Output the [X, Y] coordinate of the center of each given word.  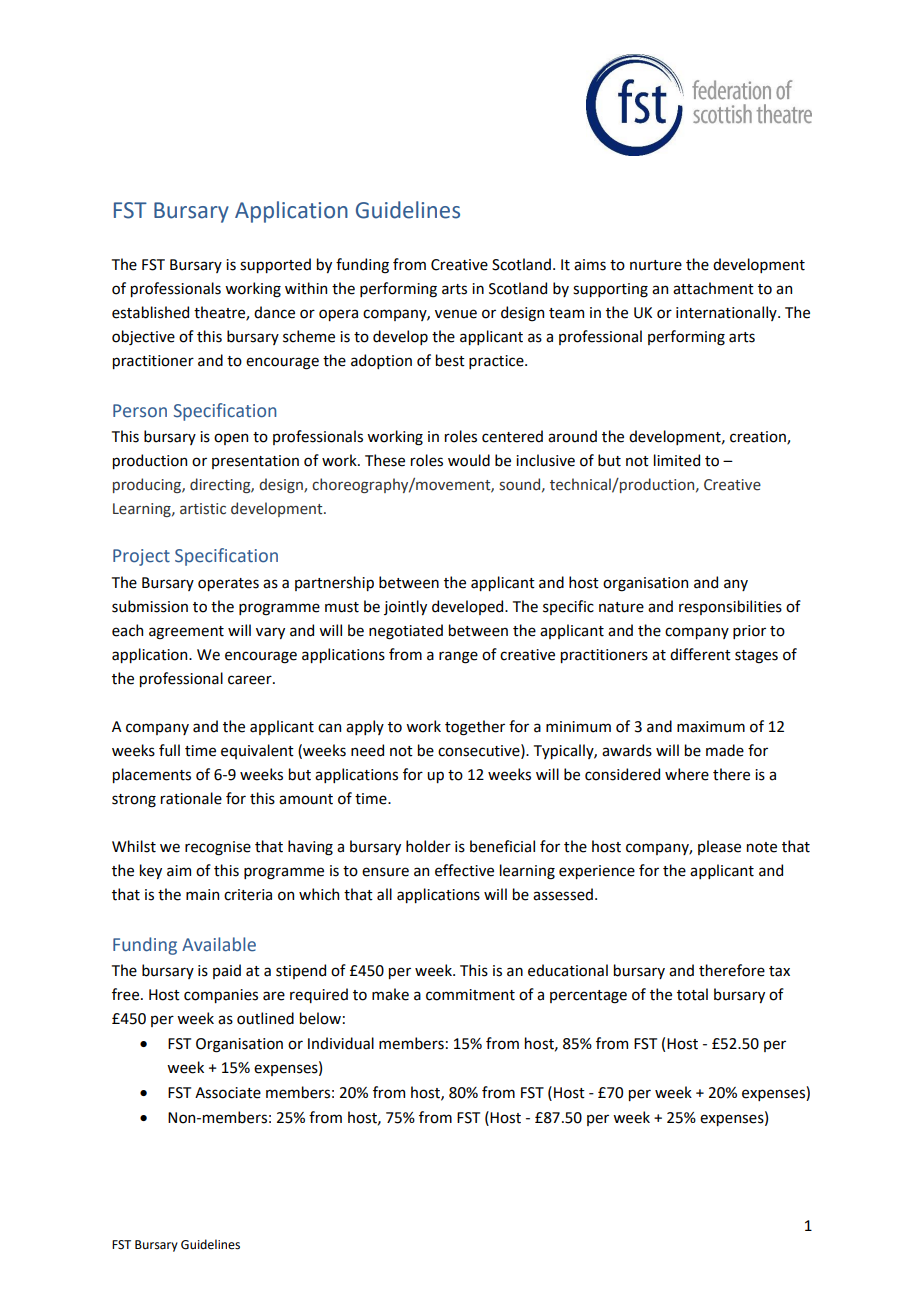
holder [428, 846]
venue [456, 314]
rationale [191, 798]
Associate [228, 1093]
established [150, 312]
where [687, 774]
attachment [713, 288]
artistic [203, 509]
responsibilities [730, 607]
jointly [405, 607]
